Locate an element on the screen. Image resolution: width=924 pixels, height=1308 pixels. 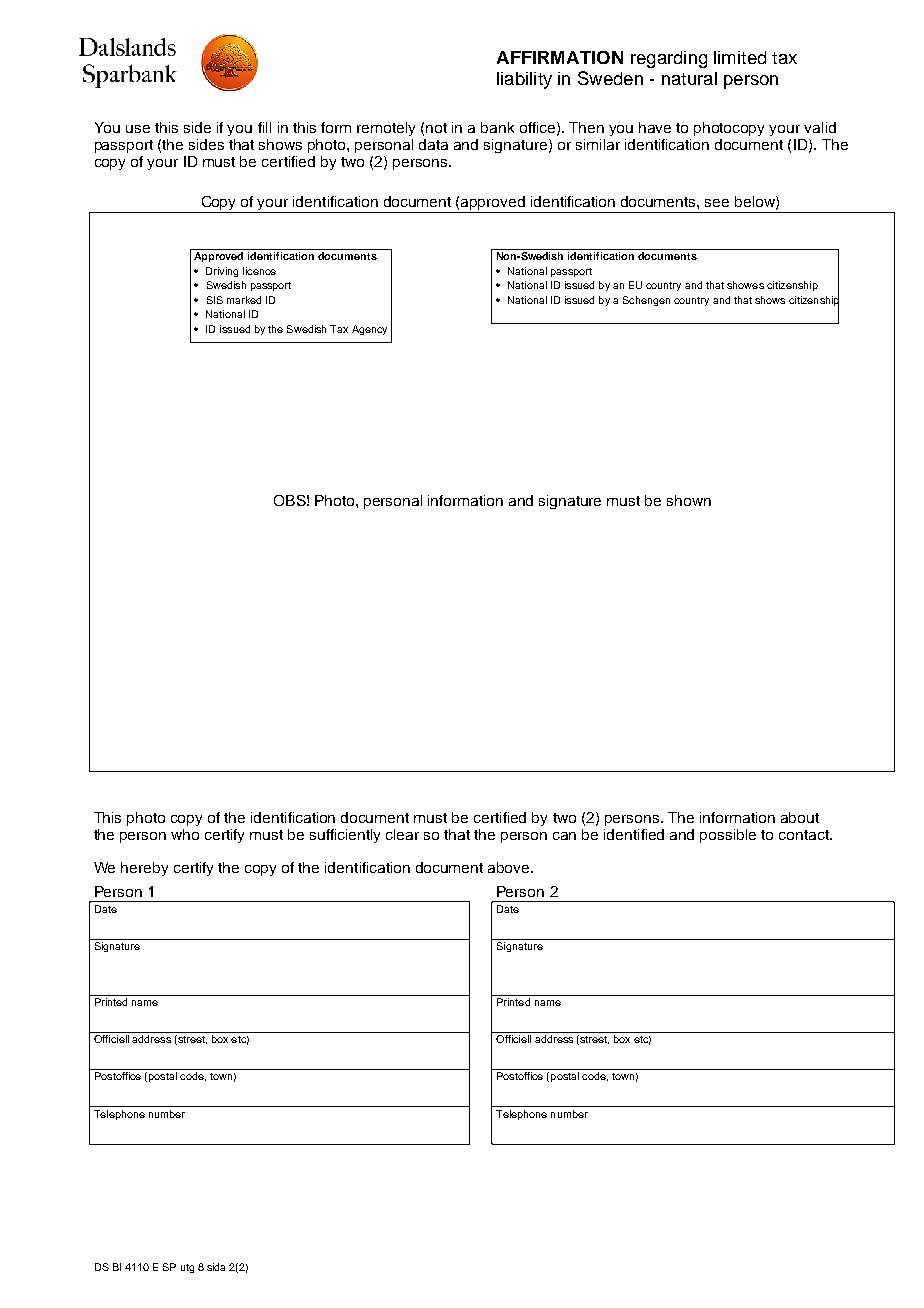
about is located at coordinates (800, 817).
